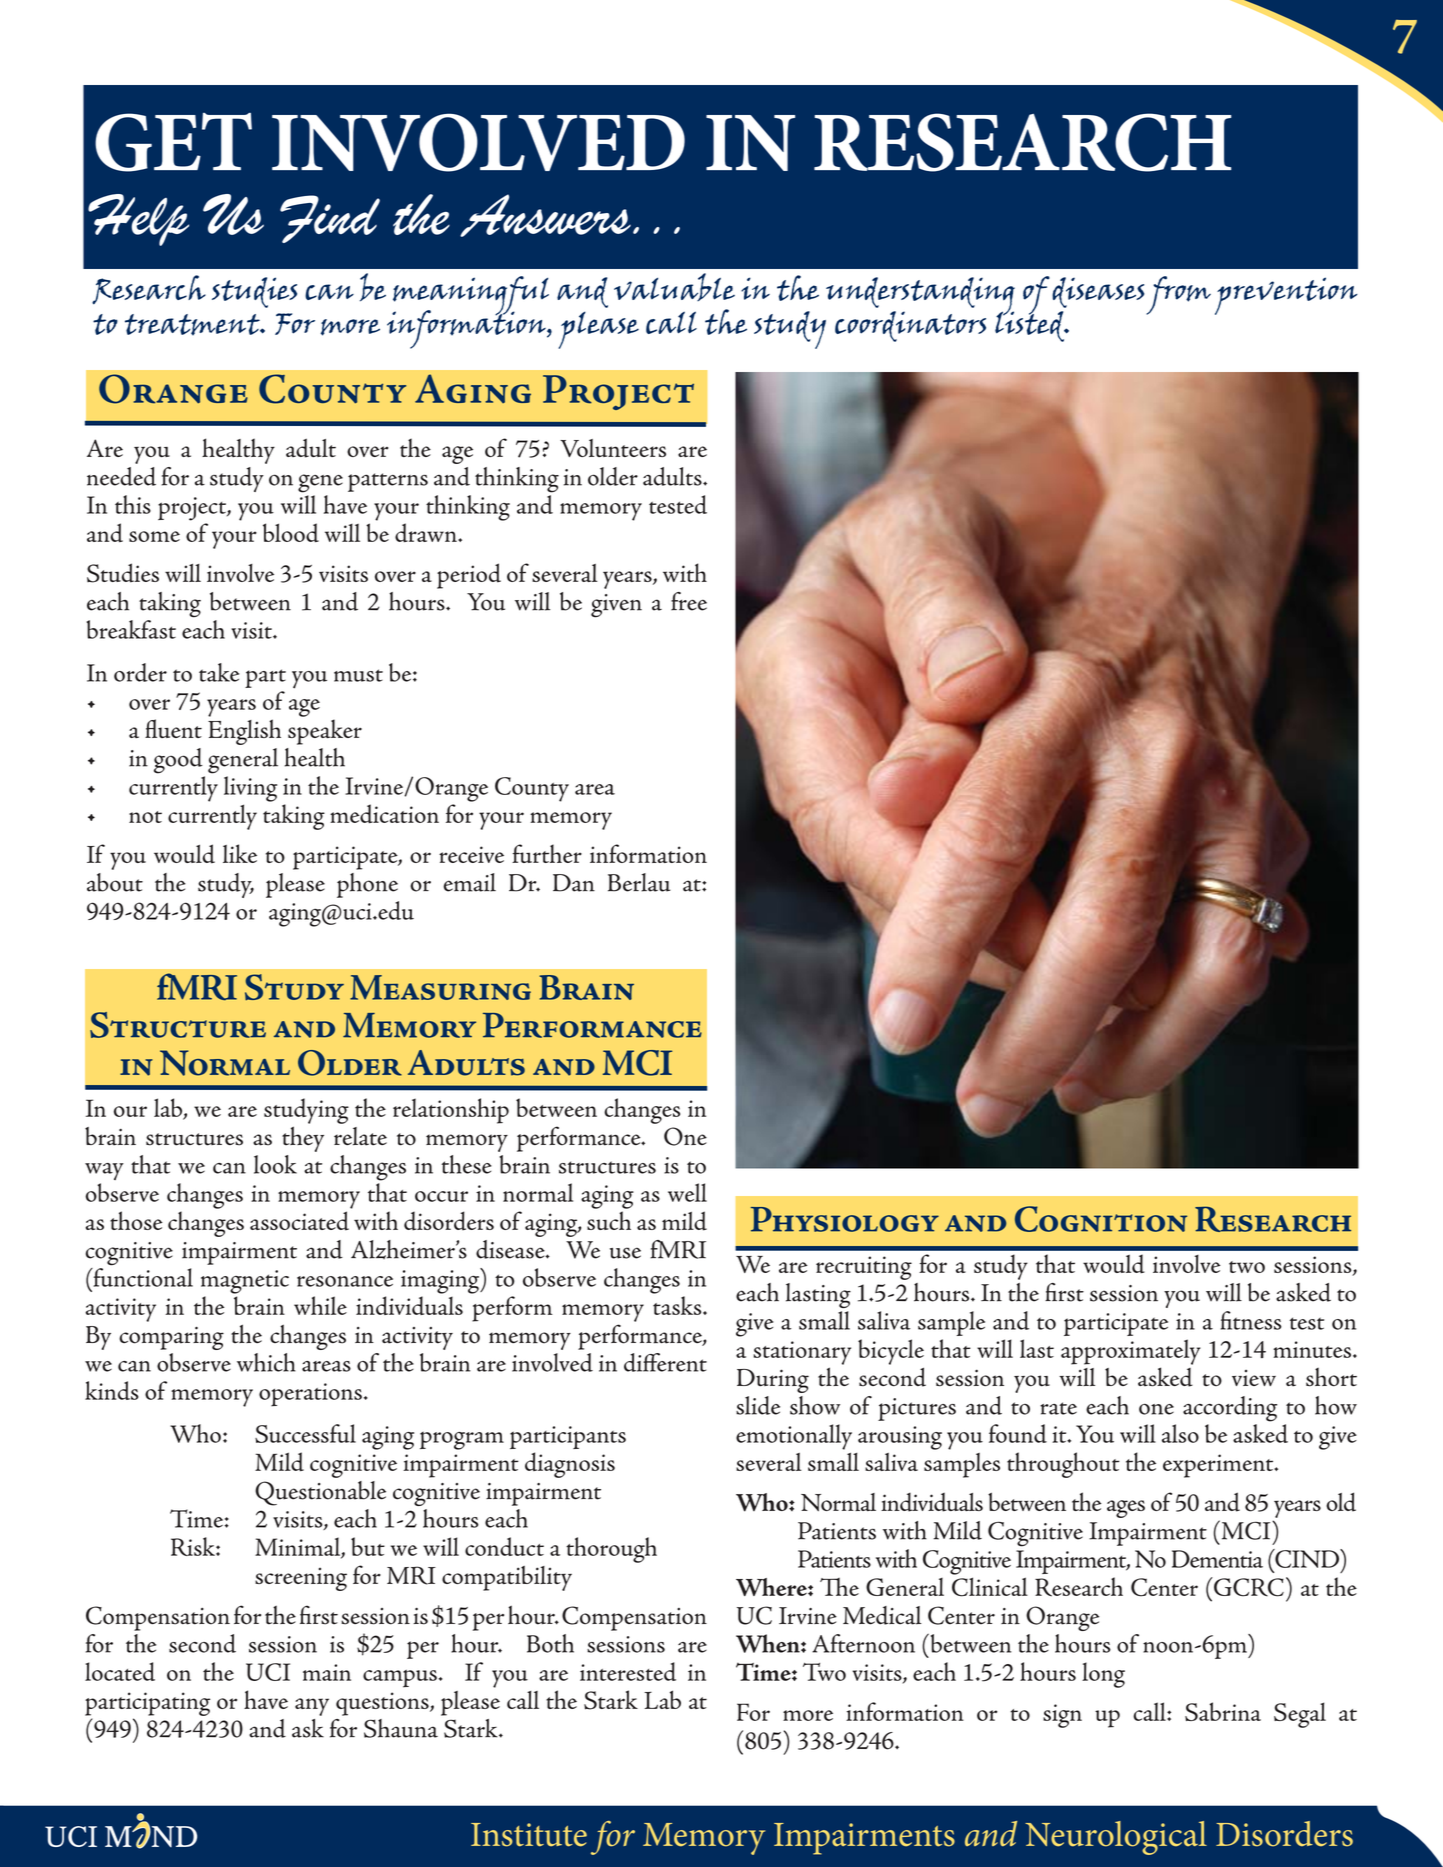 The height and width of the screenshot is (1867, 1443). Describe the element at coordinates (674, 287) in the screenshot. I see `valuable` at that location.
